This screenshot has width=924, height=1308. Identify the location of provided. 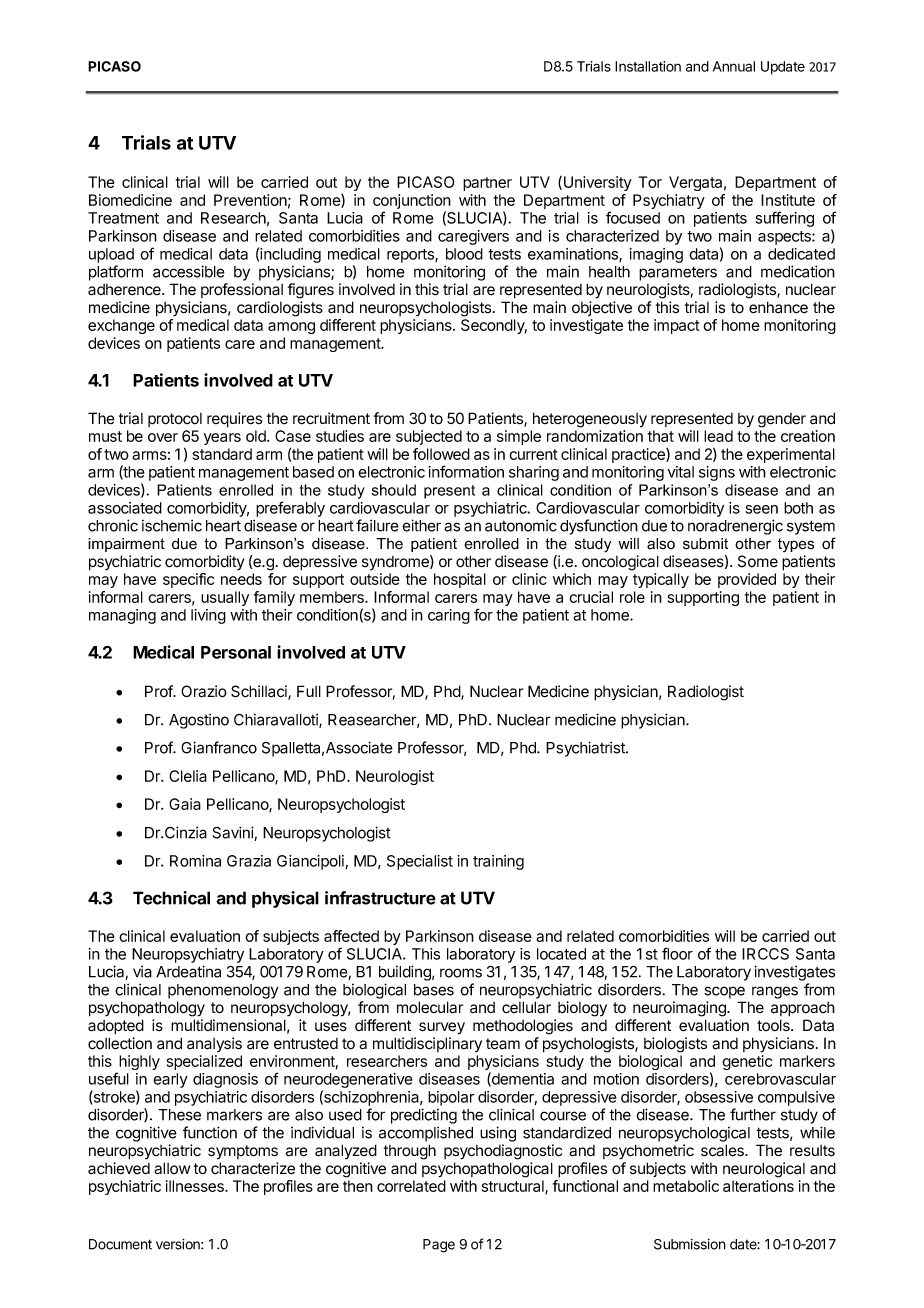
(747, 580).
